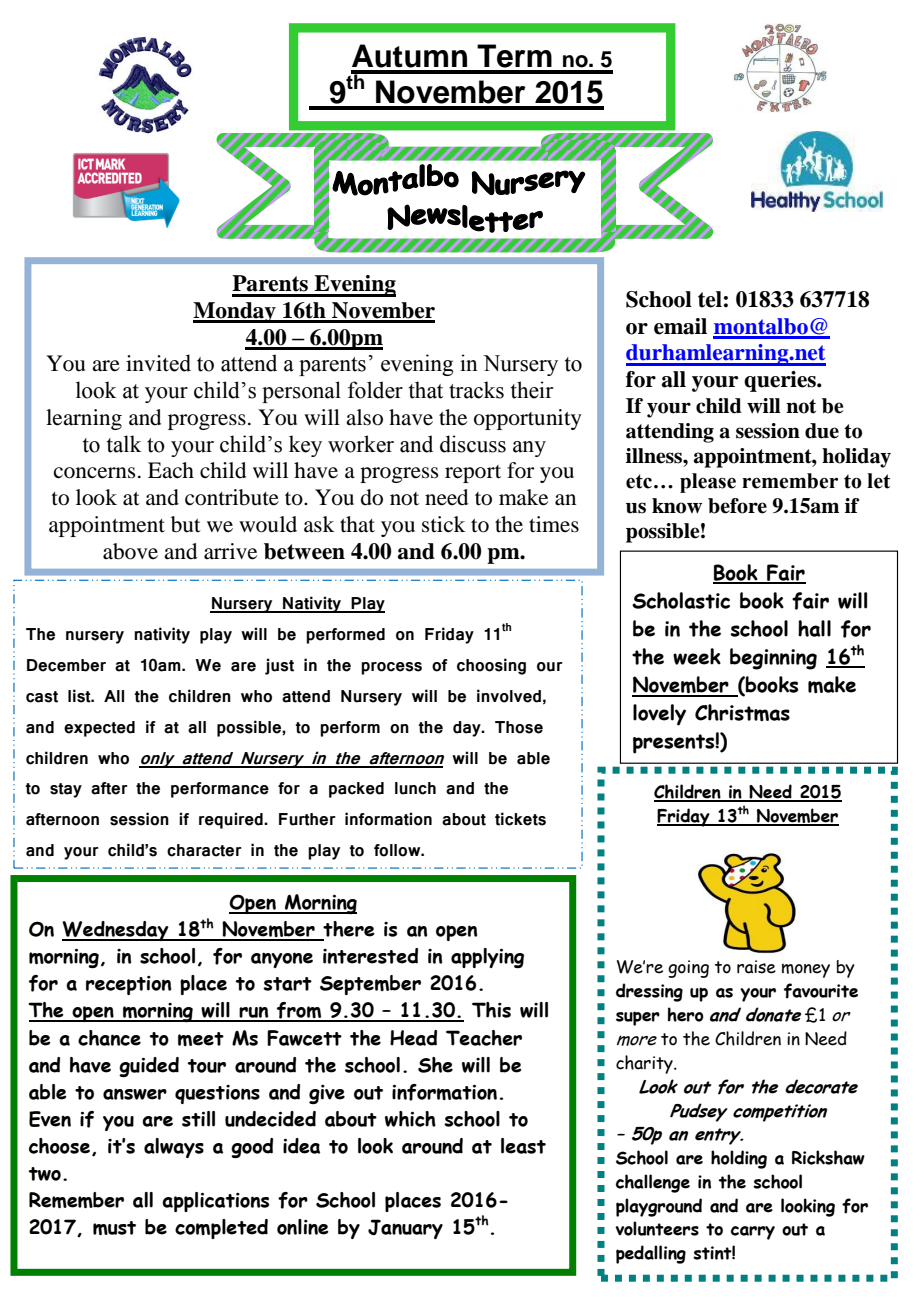  Describe the element at coordinates (476, 390) in the image. I see `tracks` at that location.
